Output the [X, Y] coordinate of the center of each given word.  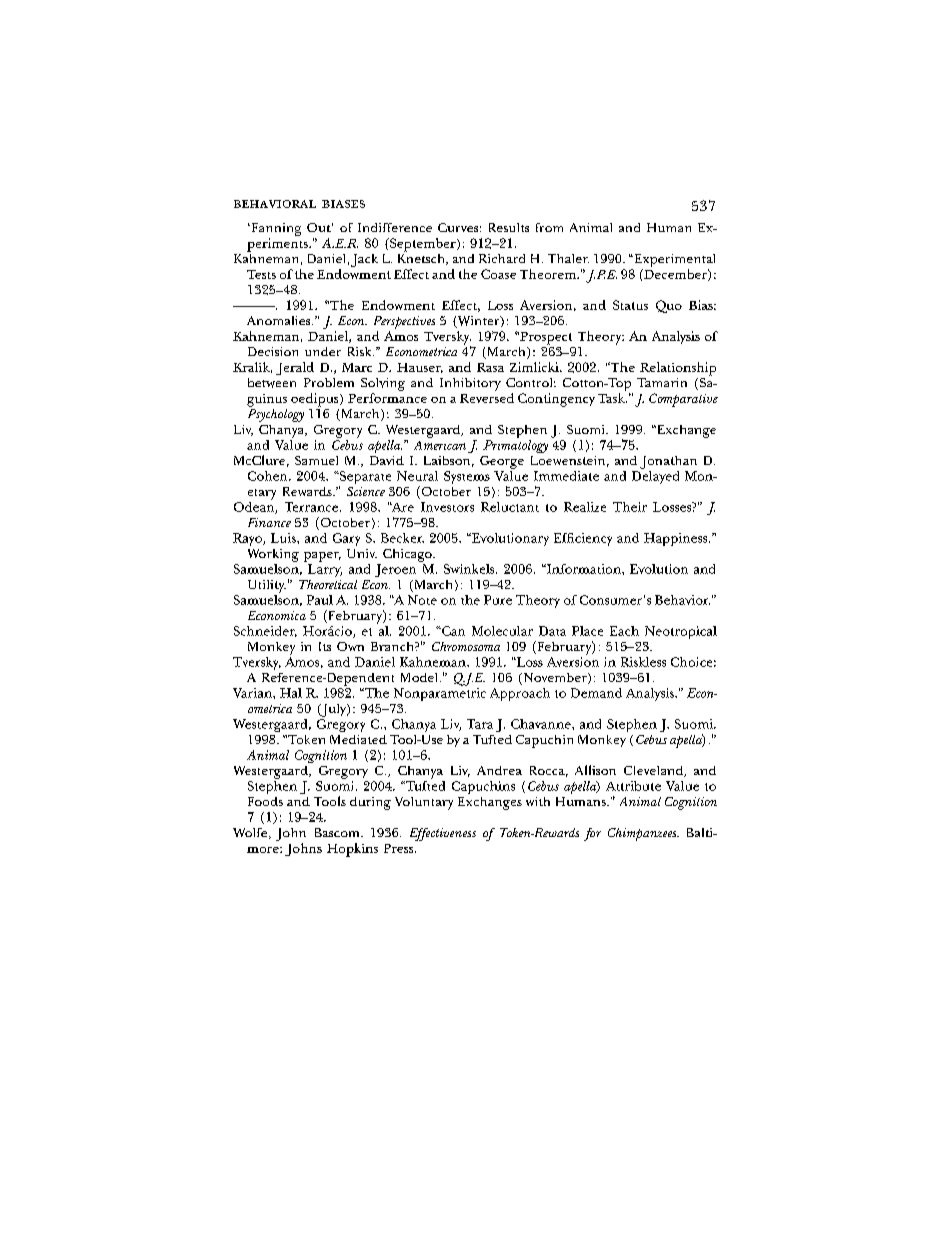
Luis [284, 538]
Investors [447, 507]
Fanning [275, 229]
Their [630, 507]
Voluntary [424, 803]
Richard [502, 258]
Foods [265, 801]
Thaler [568, 258]
